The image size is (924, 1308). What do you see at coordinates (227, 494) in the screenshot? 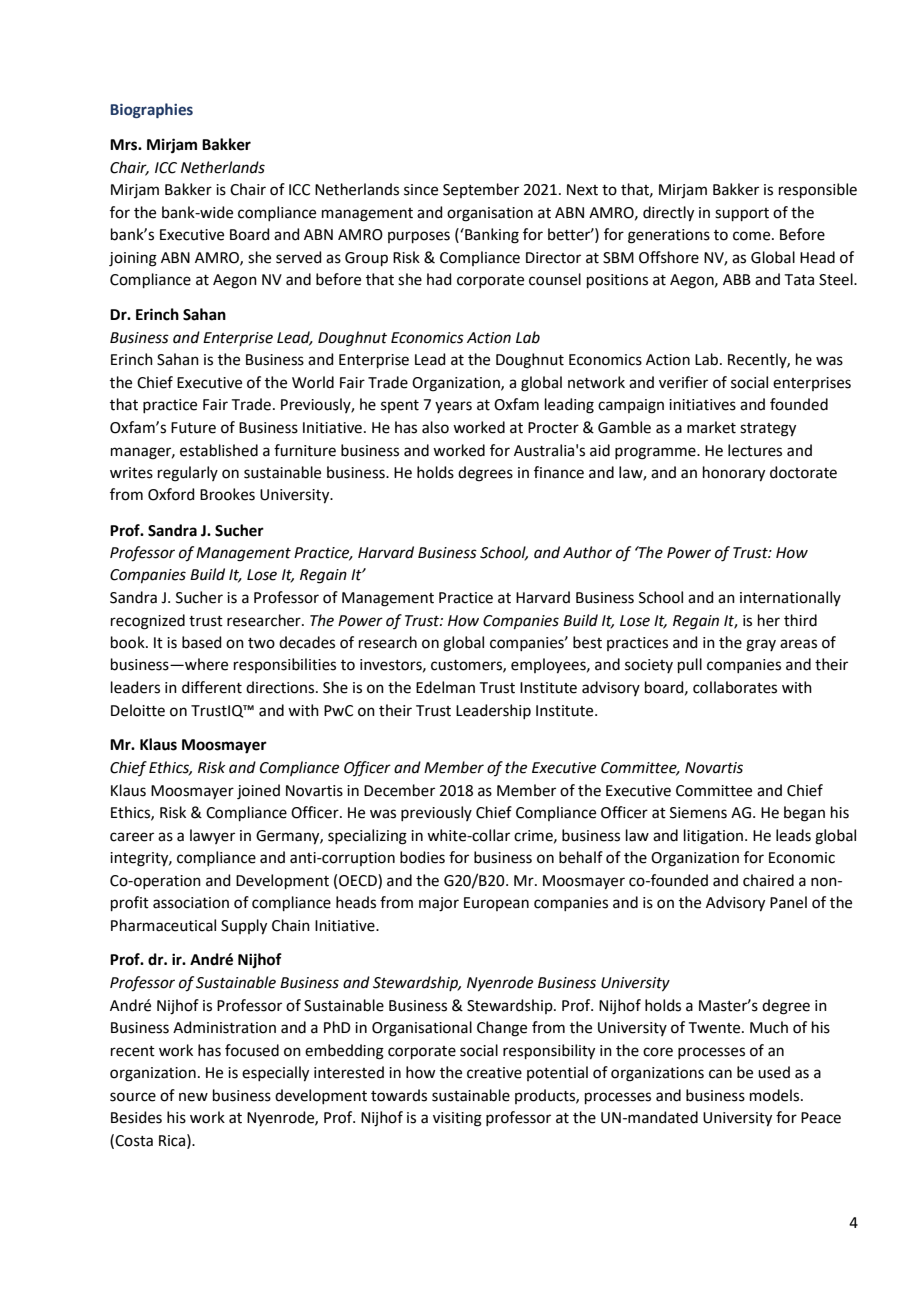
I see `Brookes` at bounding box center [227, 494].
